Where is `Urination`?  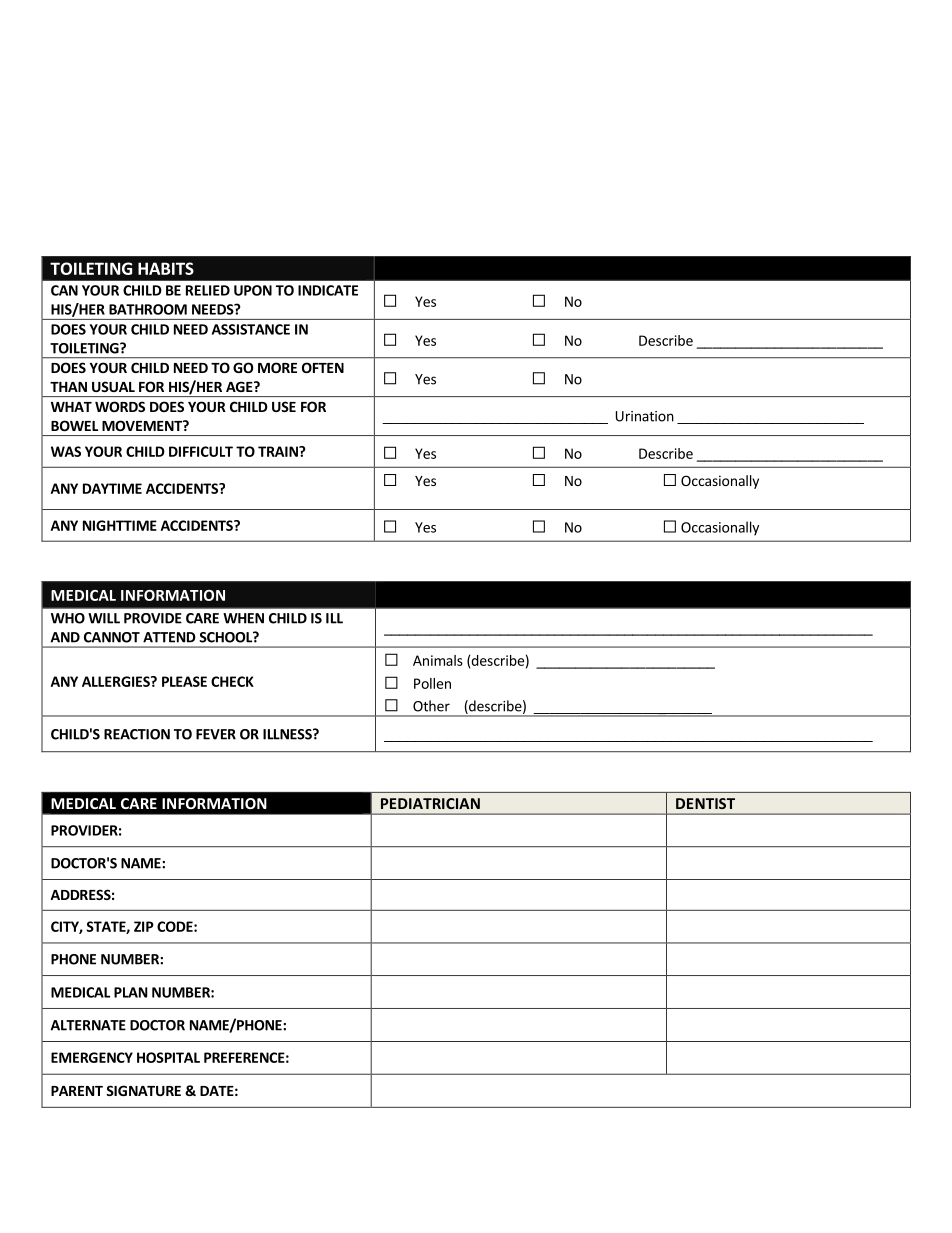 Urination is located at coordinates (645, 416).
